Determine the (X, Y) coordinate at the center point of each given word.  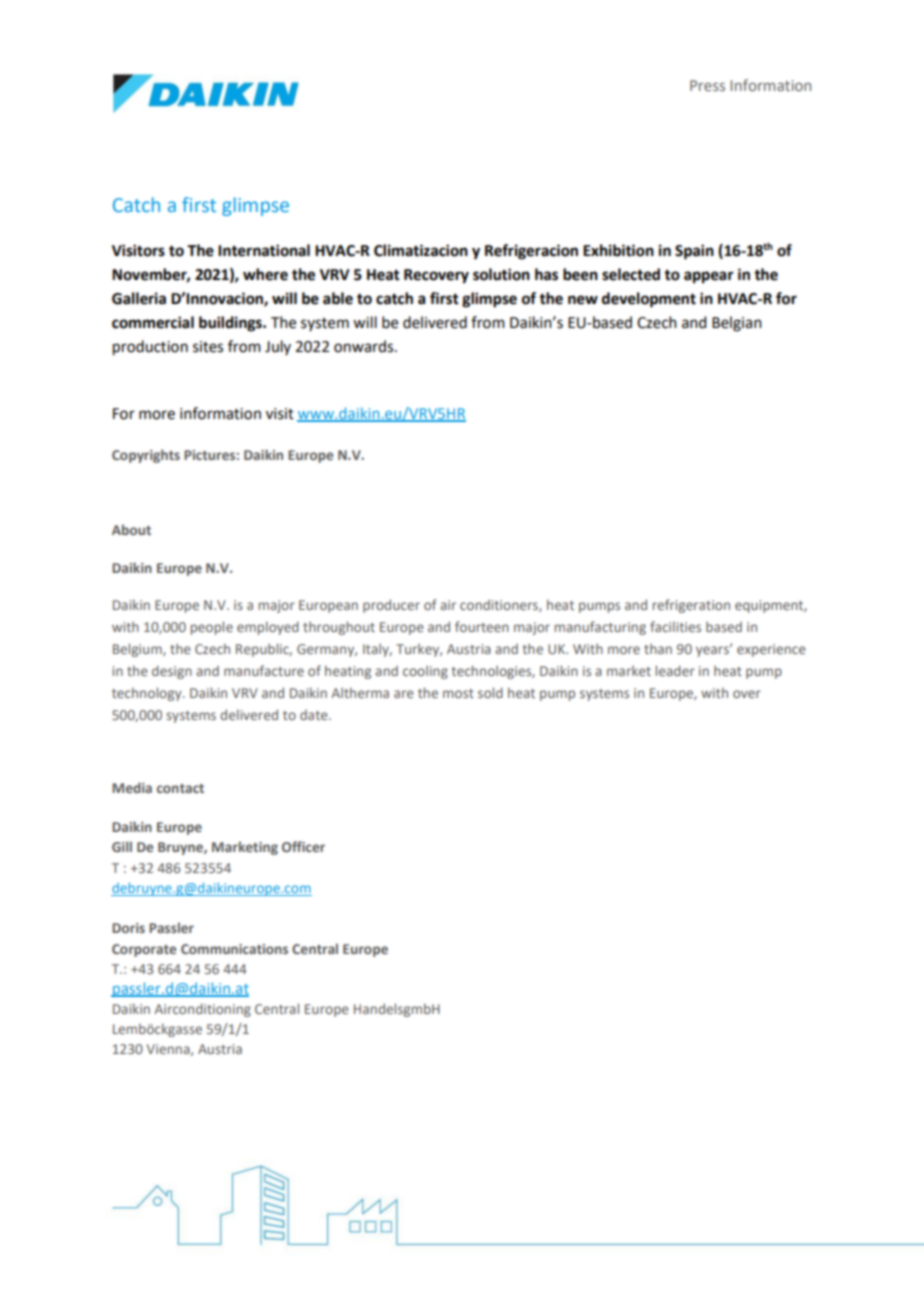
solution (501, 274)
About (131, 529)
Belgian (737, 324)
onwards (365, 346)
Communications (234, 949)
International (264, 250)
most (458, 693)
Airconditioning (202, 1010)
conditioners (500, 606)
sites (208, 347)
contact (180, 788)
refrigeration (691, 606)
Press (707, 85)
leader (675, 670)
